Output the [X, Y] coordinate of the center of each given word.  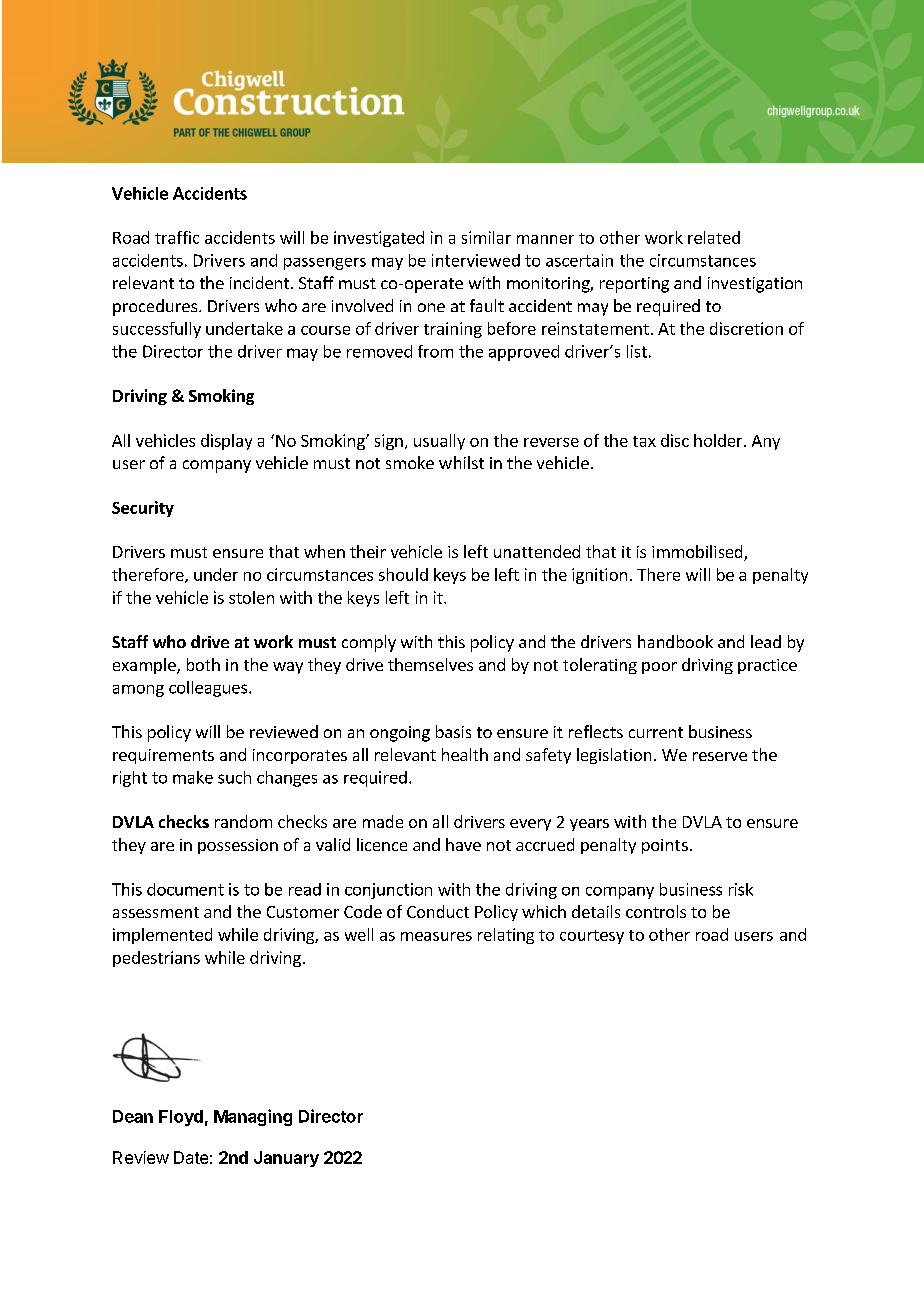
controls [656, 911]
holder [718, 440]
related [714, 237]
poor [659, 668]
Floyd [181, 1118]
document [185, 889]
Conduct [438, 911]
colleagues [208, 689]
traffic [177, 237]
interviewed [476, 260]
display [226, 442]
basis [453, 731]
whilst [461, 462]
